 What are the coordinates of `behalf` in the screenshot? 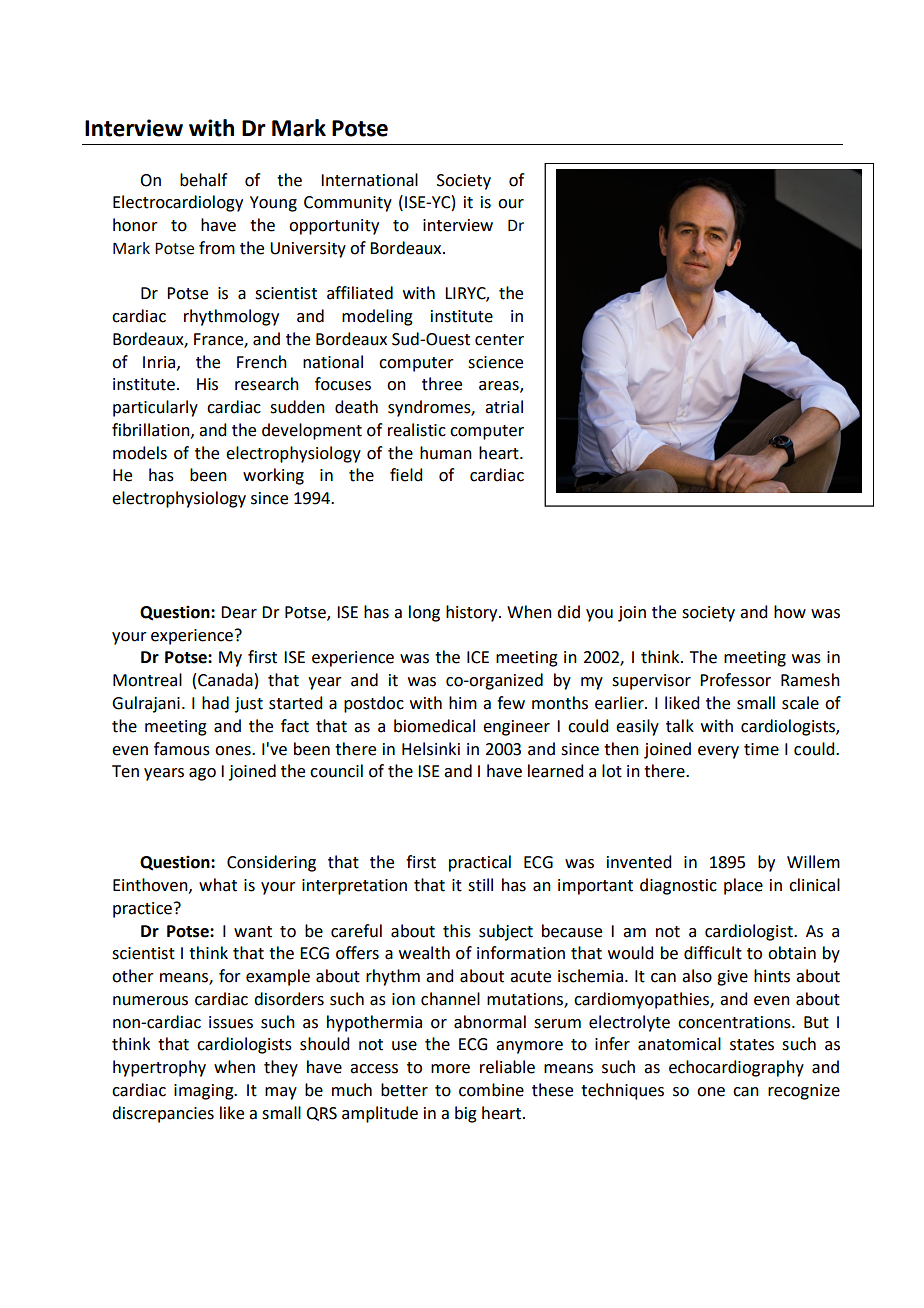 It's located at (203, 180).
